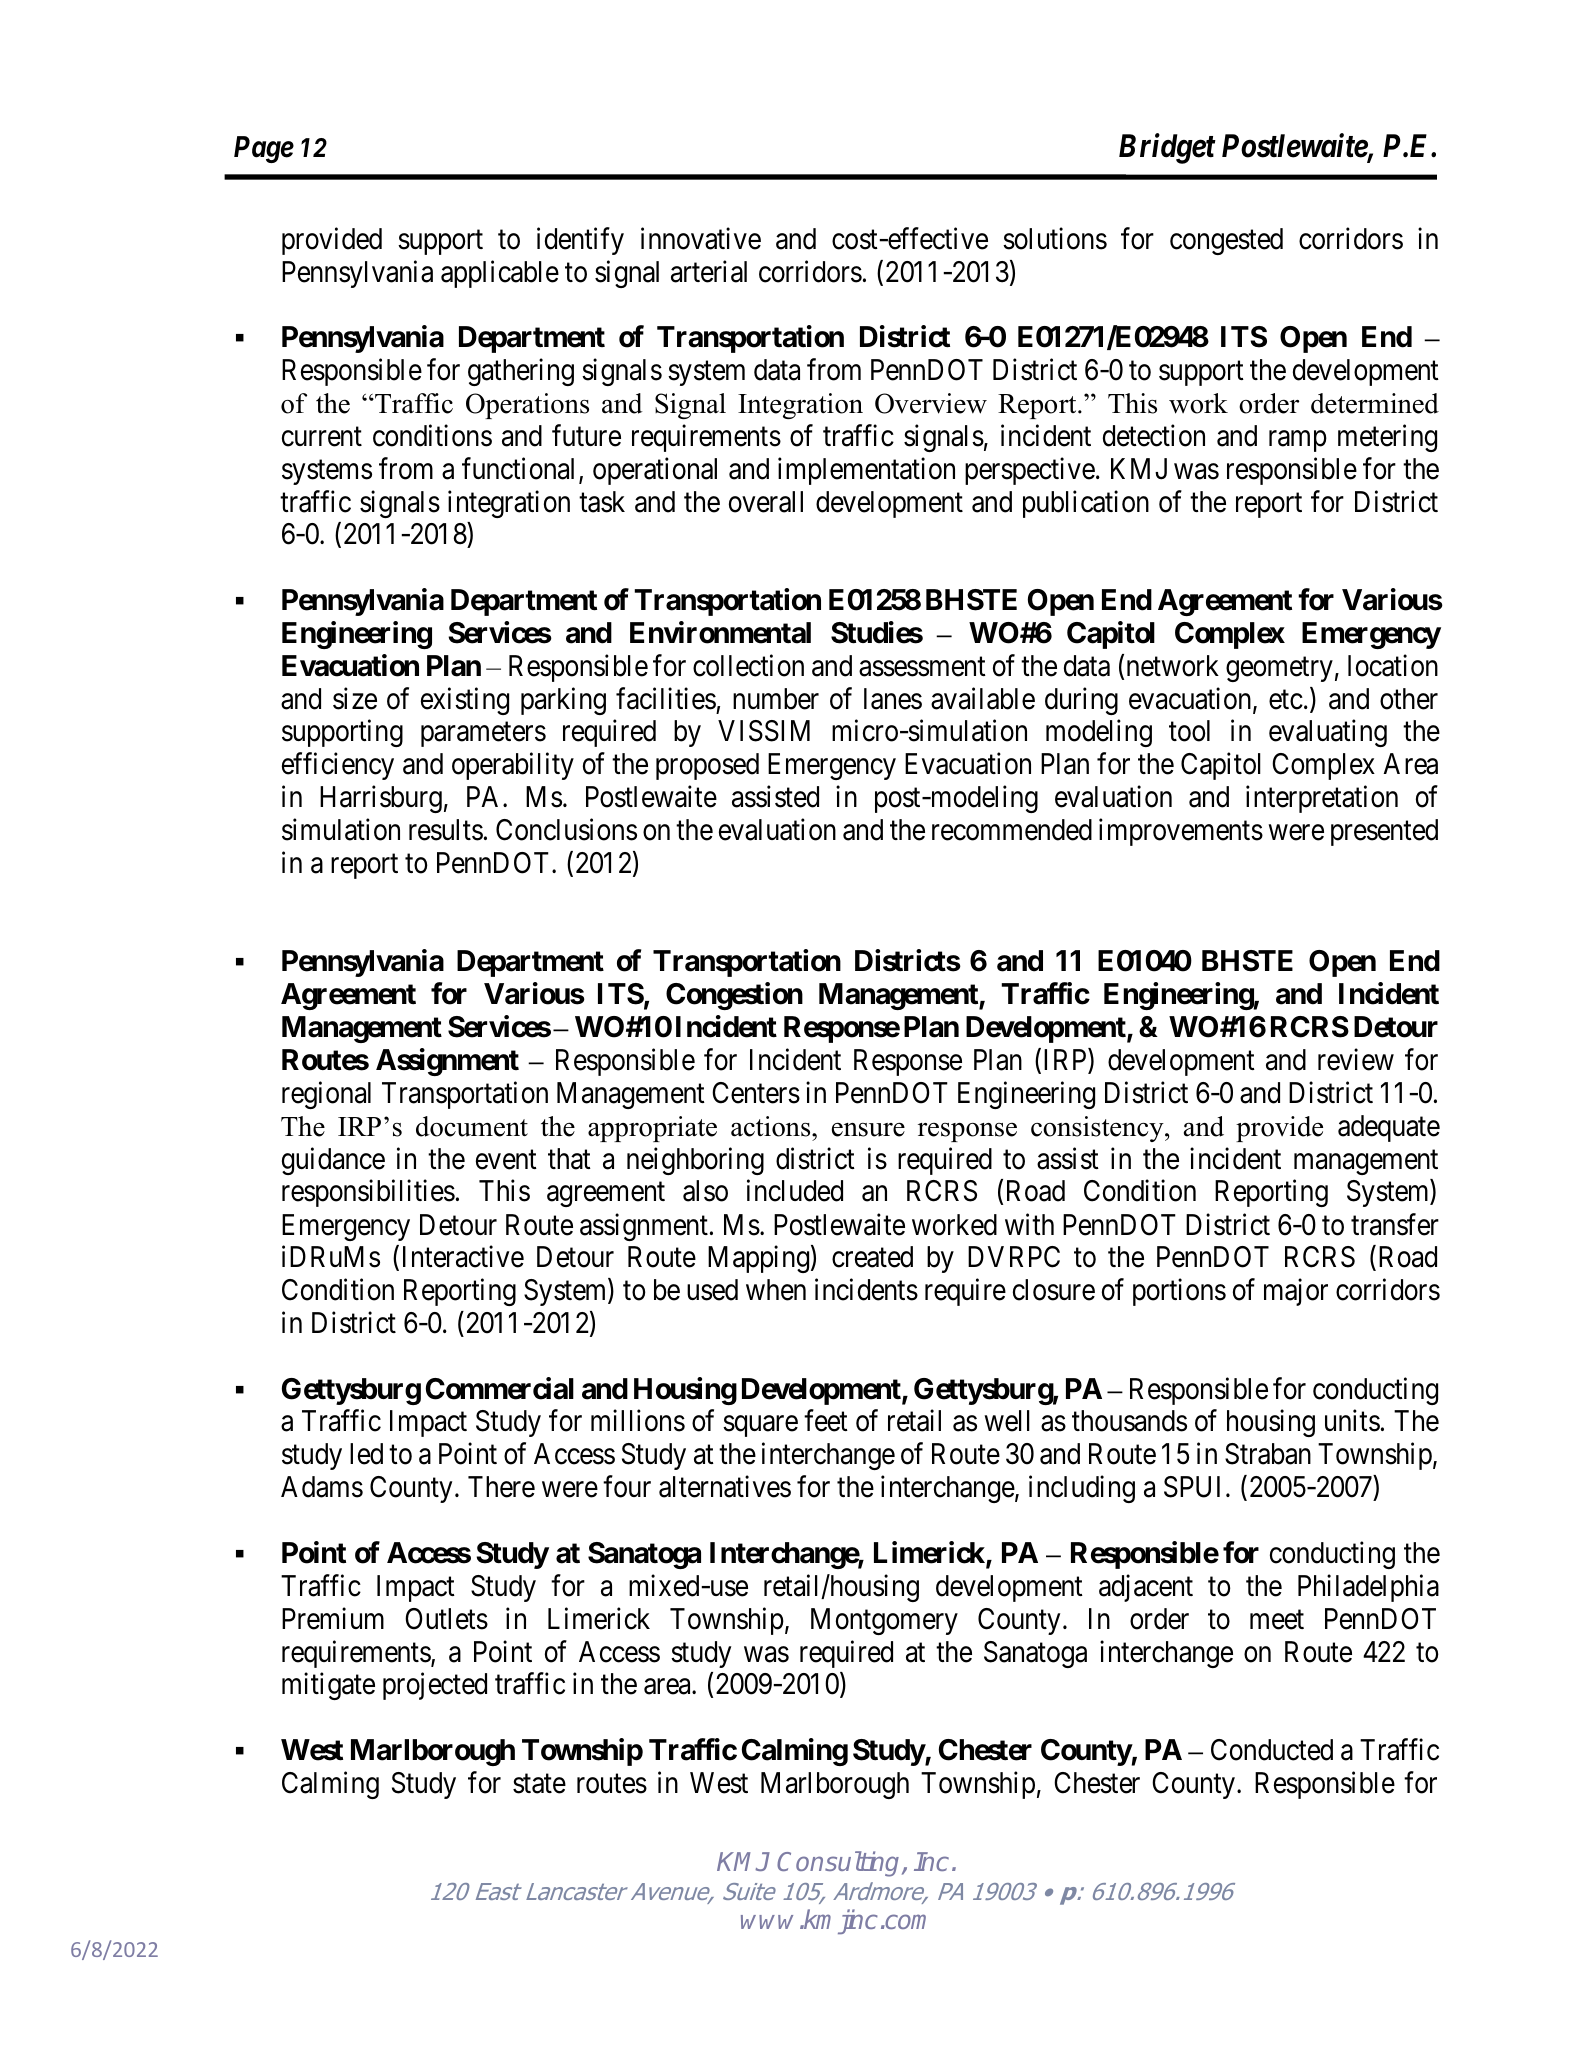 Image resolution: width=1590 pixels, height=2057 pixels. What do you see at coordinates (840, 1864) in the document?
I see `Consulting` at bounding box center [840, 1864].
